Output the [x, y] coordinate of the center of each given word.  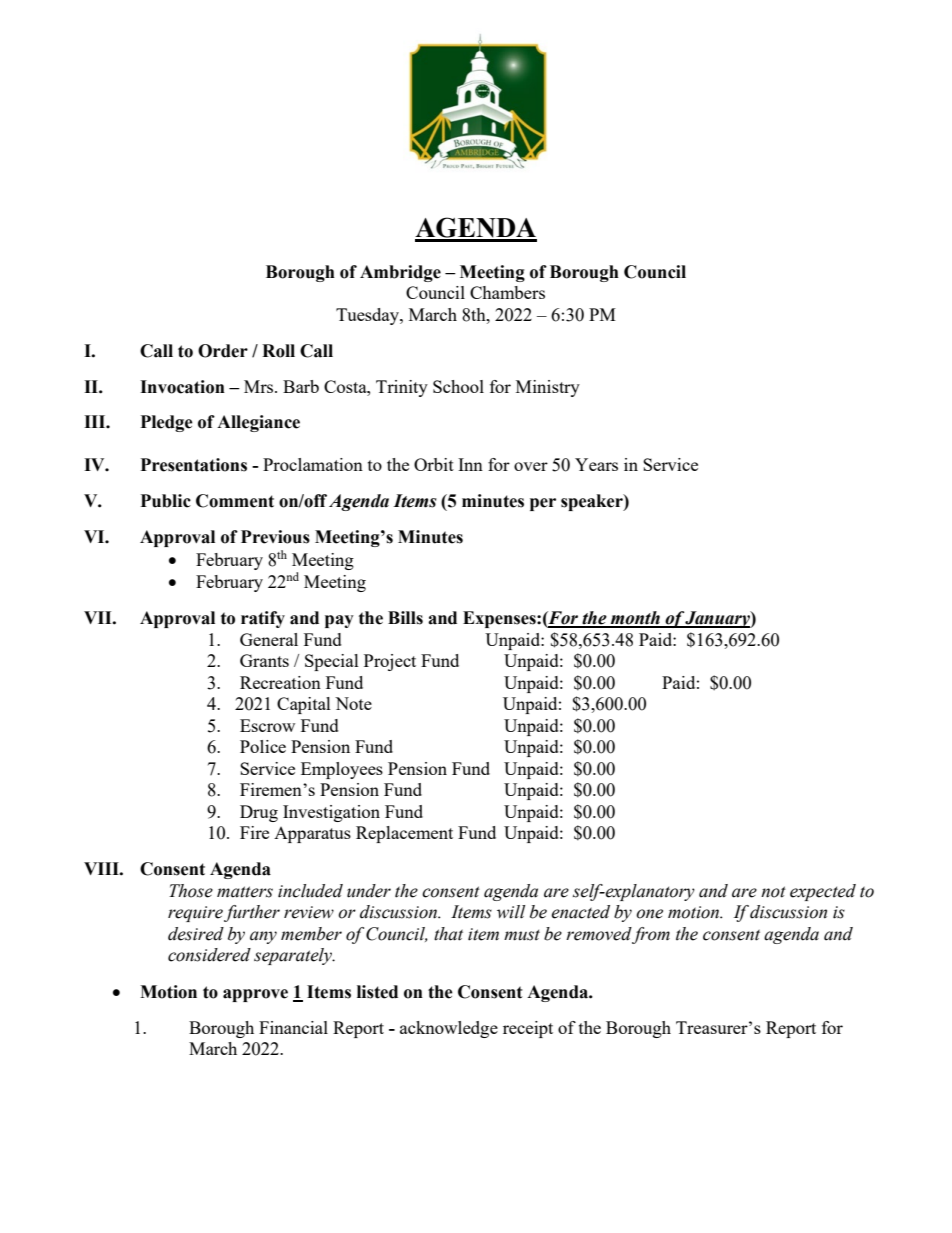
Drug [259, 813]
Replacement [404, 834]
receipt [528, 1029]
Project [390, 662]
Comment [235, 501]
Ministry [548, 388]
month [635, 619]
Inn [470, 464]
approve [255, 995]
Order [223, 351]
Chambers [507, 292]
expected [823, 892]
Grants [264, 660]
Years [596, 464]
